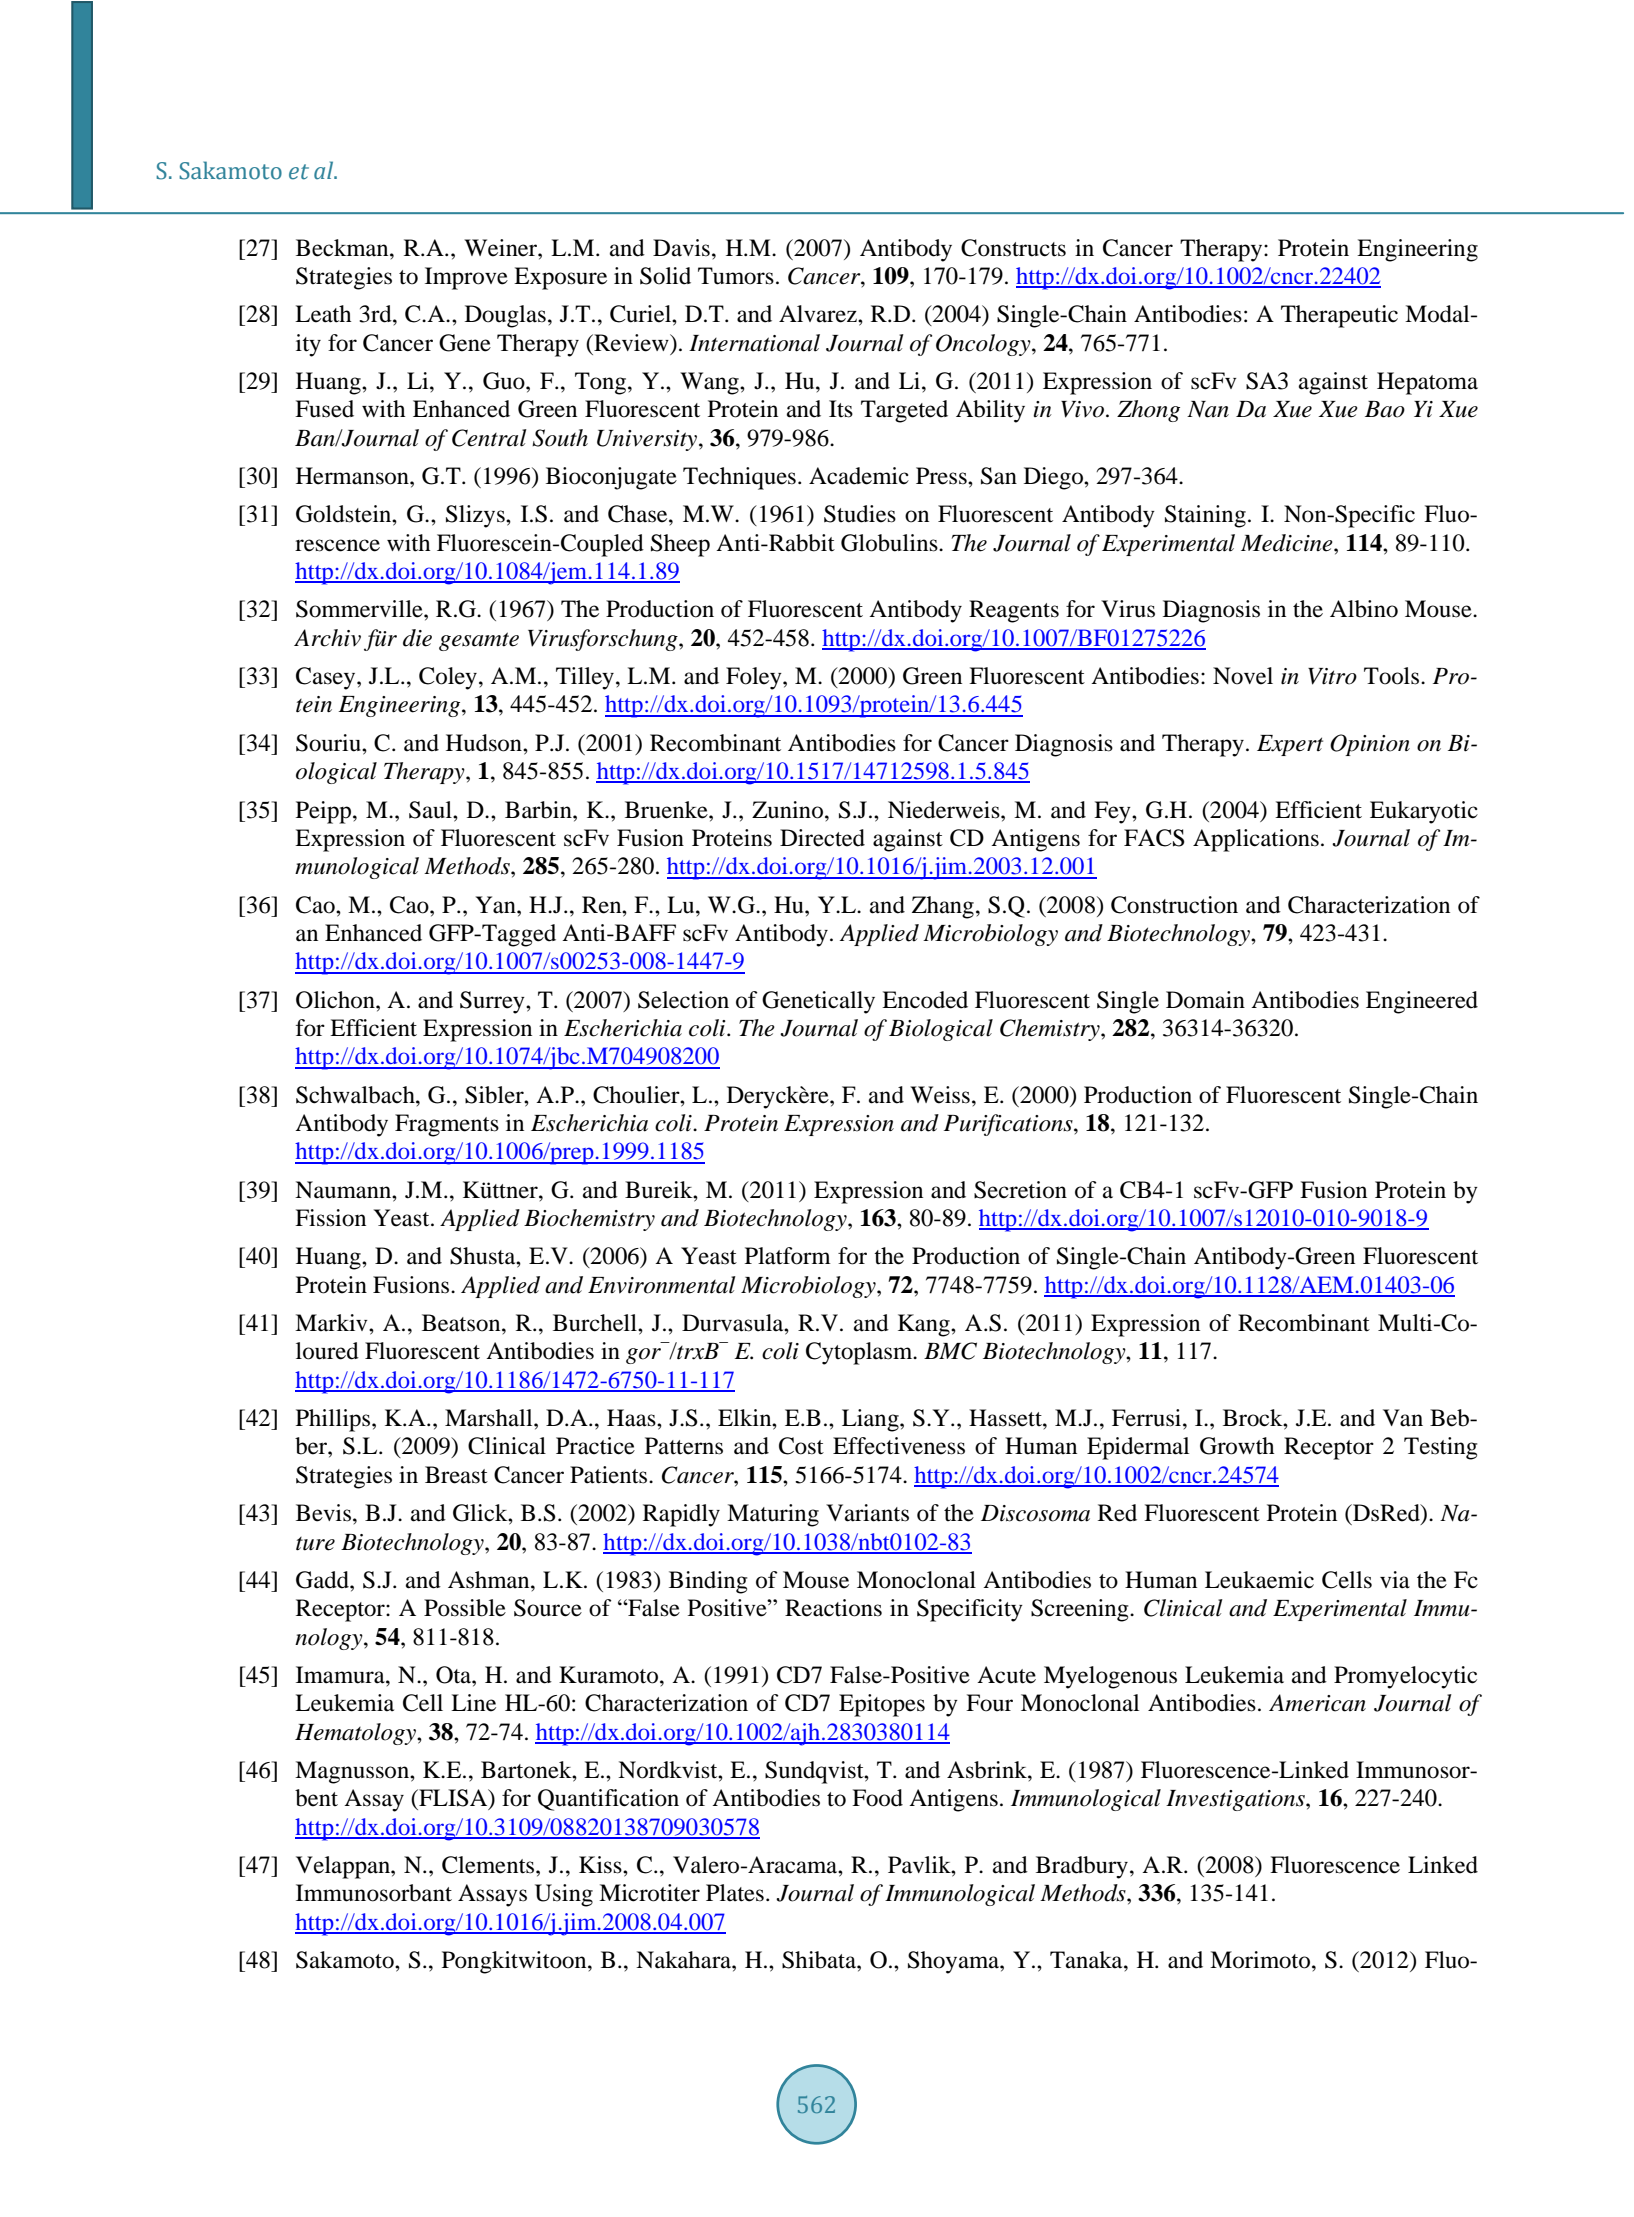 The image size is (1634, 2217). What do you see at coordinates (755, 678) in the image?
I see `Foley` at bounding box center [755, 678].
